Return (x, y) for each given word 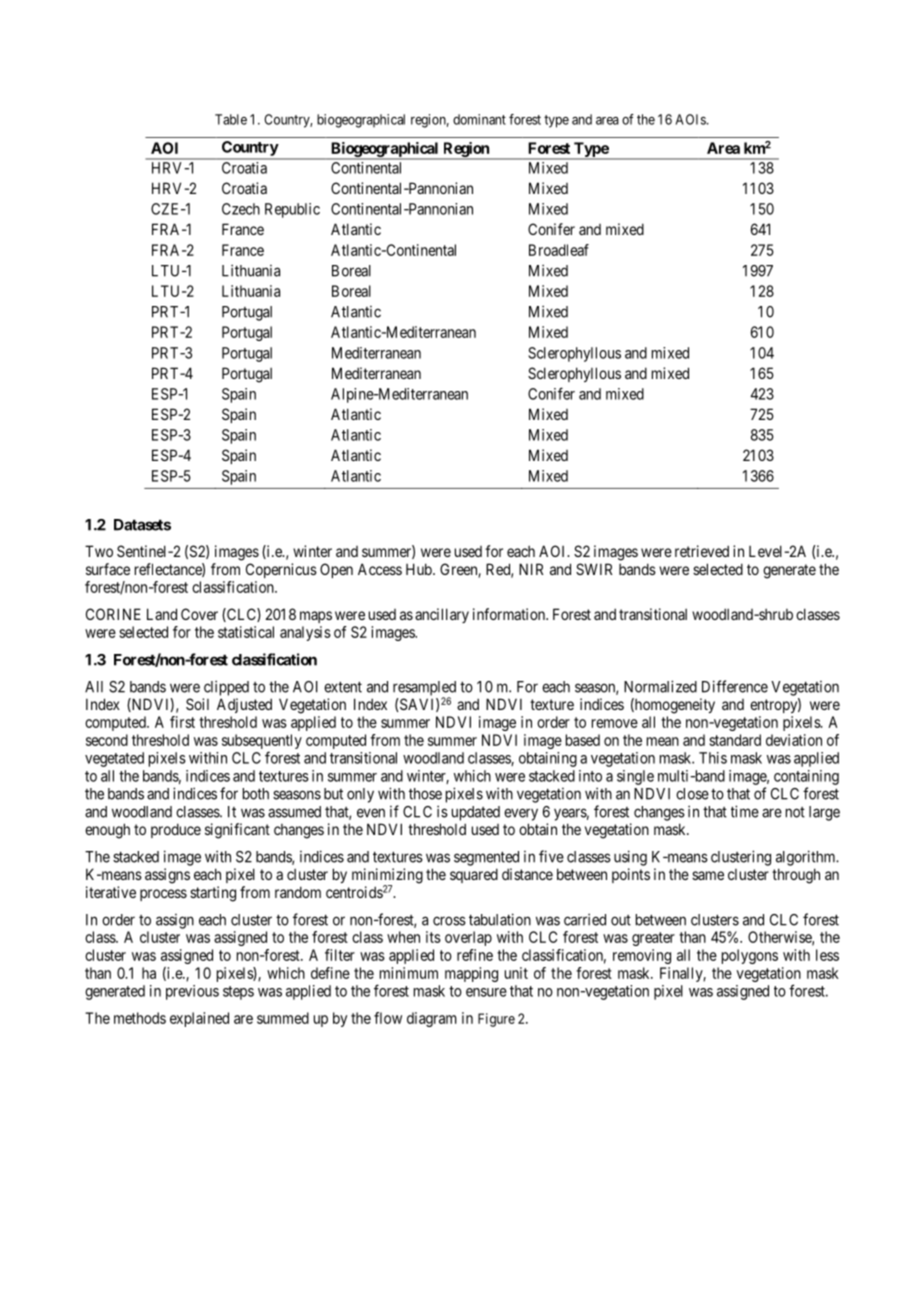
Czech (241, 209)
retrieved (702, 551)
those (425, 794)
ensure (486, 992)
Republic (292, 210)
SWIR (594, 569)
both (256, 794)
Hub (420, 569)
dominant (479, 119)
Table (231, 119)
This (713, 758)
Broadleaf (559, 250)
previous (192, 992)
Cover (199, 614)
